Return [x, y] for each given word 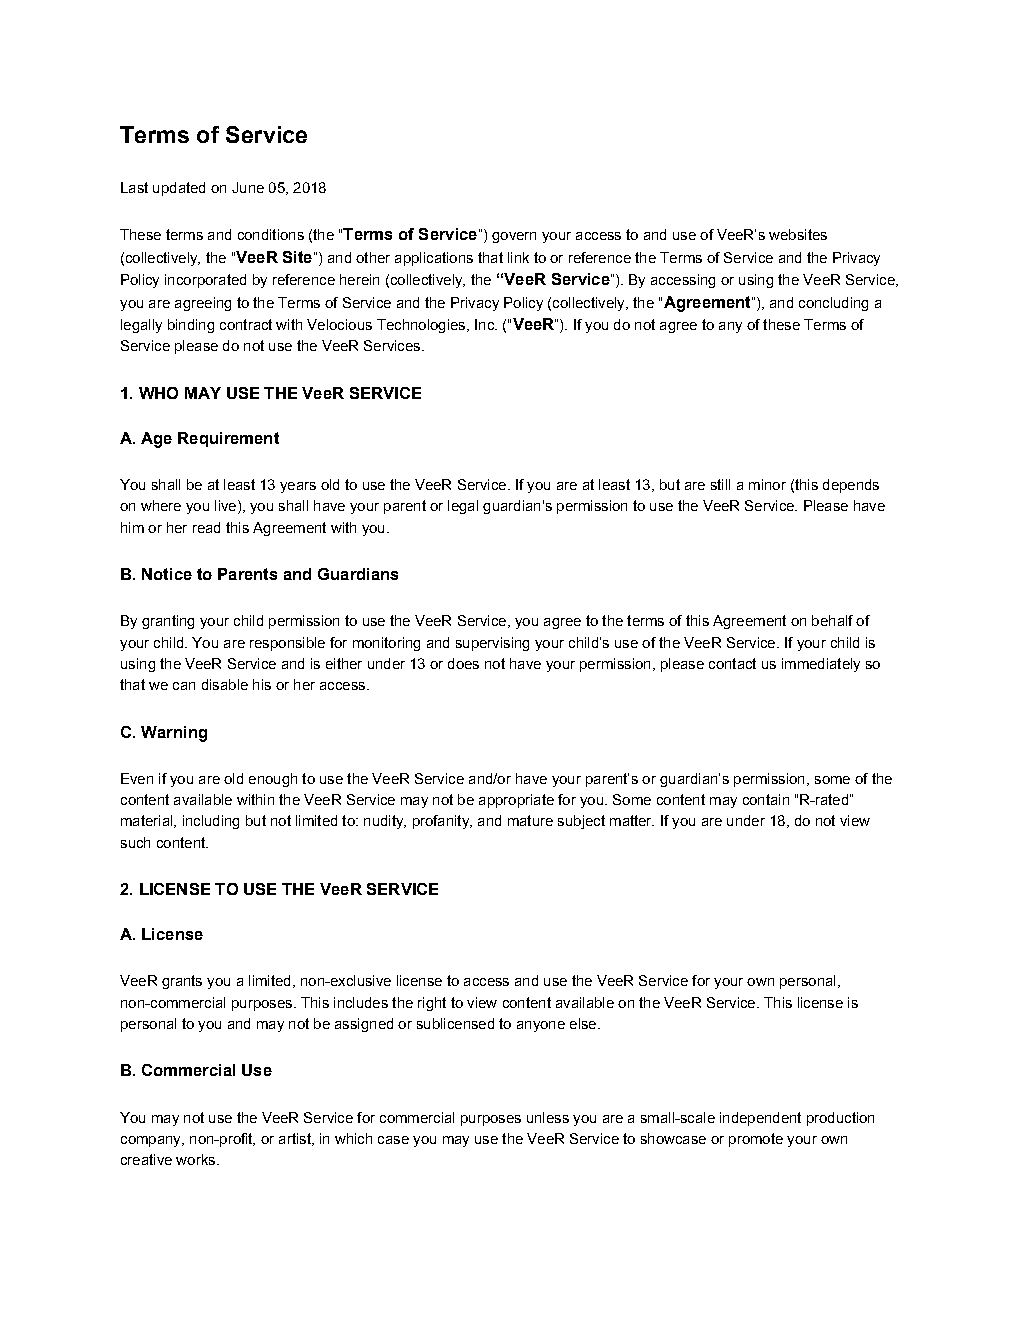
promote [756, 1140]
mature [530, 820]
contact [732, 663]
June [248, 187]
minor [767, 484]
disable [225, 684]
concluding [833, 304]
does [463, 663]
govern [514, 237]
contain [766, 799]
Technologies [422, 326]
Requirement [228, 439]
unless [548, 1117]
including [211, 822]
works [197, 1159]
